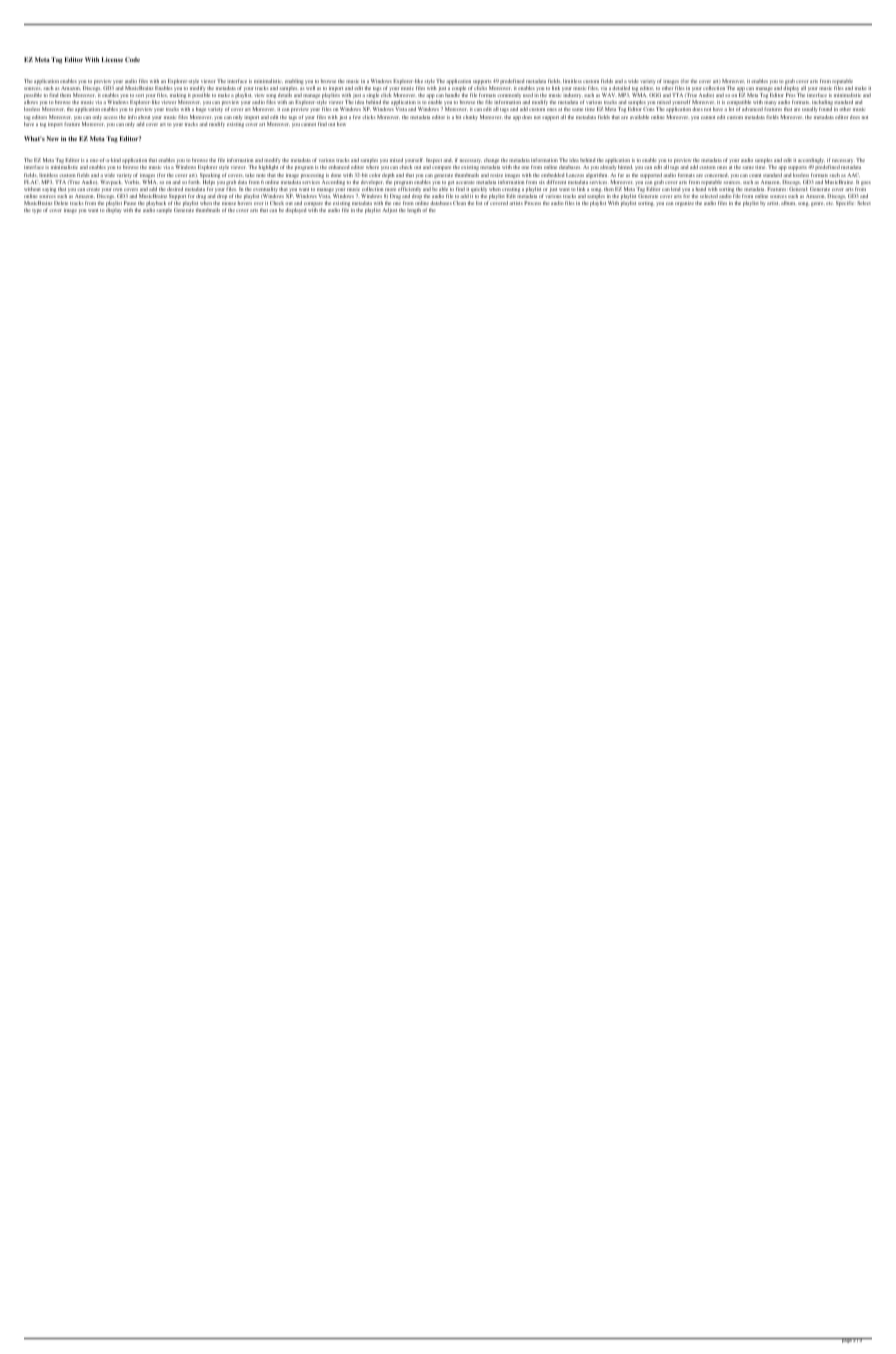 Image resolution: width=896 pixels, height=1354 pixels. Describe the element at coordinates (470, 117) in the image. I see `clunky` at that location.
